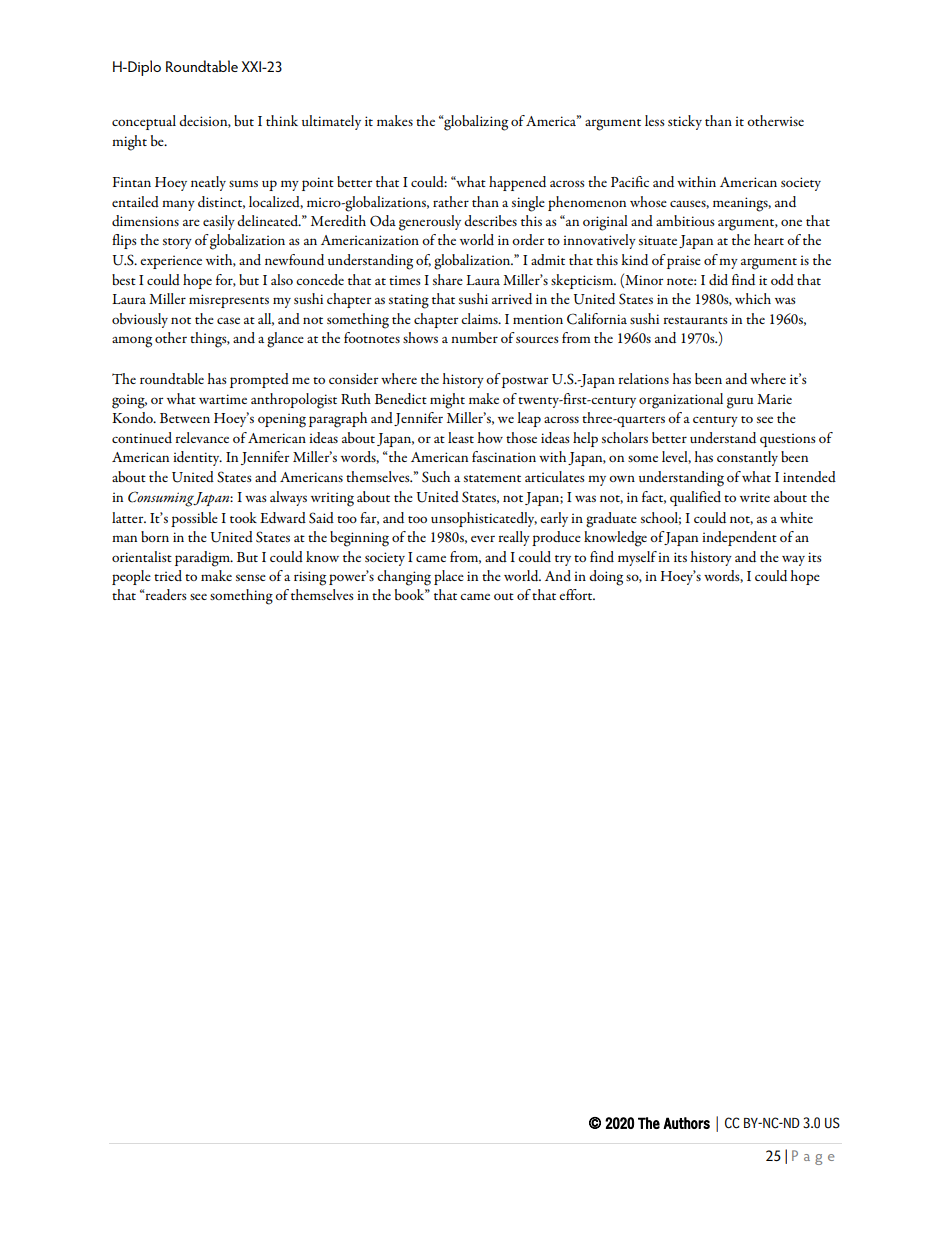 The width and height of the document is (952, 1233). Describe the element at coordinates (637, 558) in the document. I see `myself` at that location.
